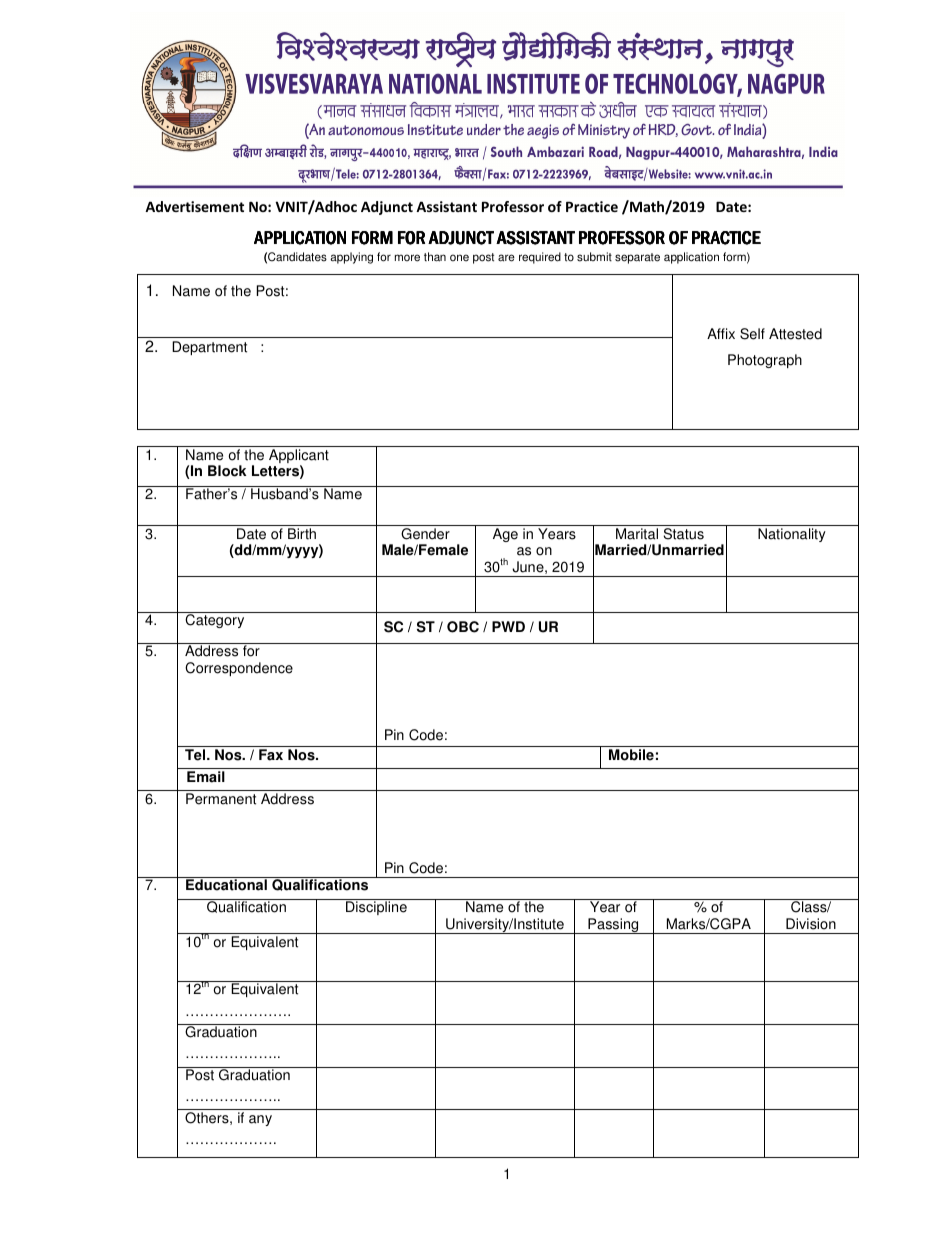  What do you see at coordinates (811, 924) in the page?
I see `Division` at bounding box center [811, 924].
